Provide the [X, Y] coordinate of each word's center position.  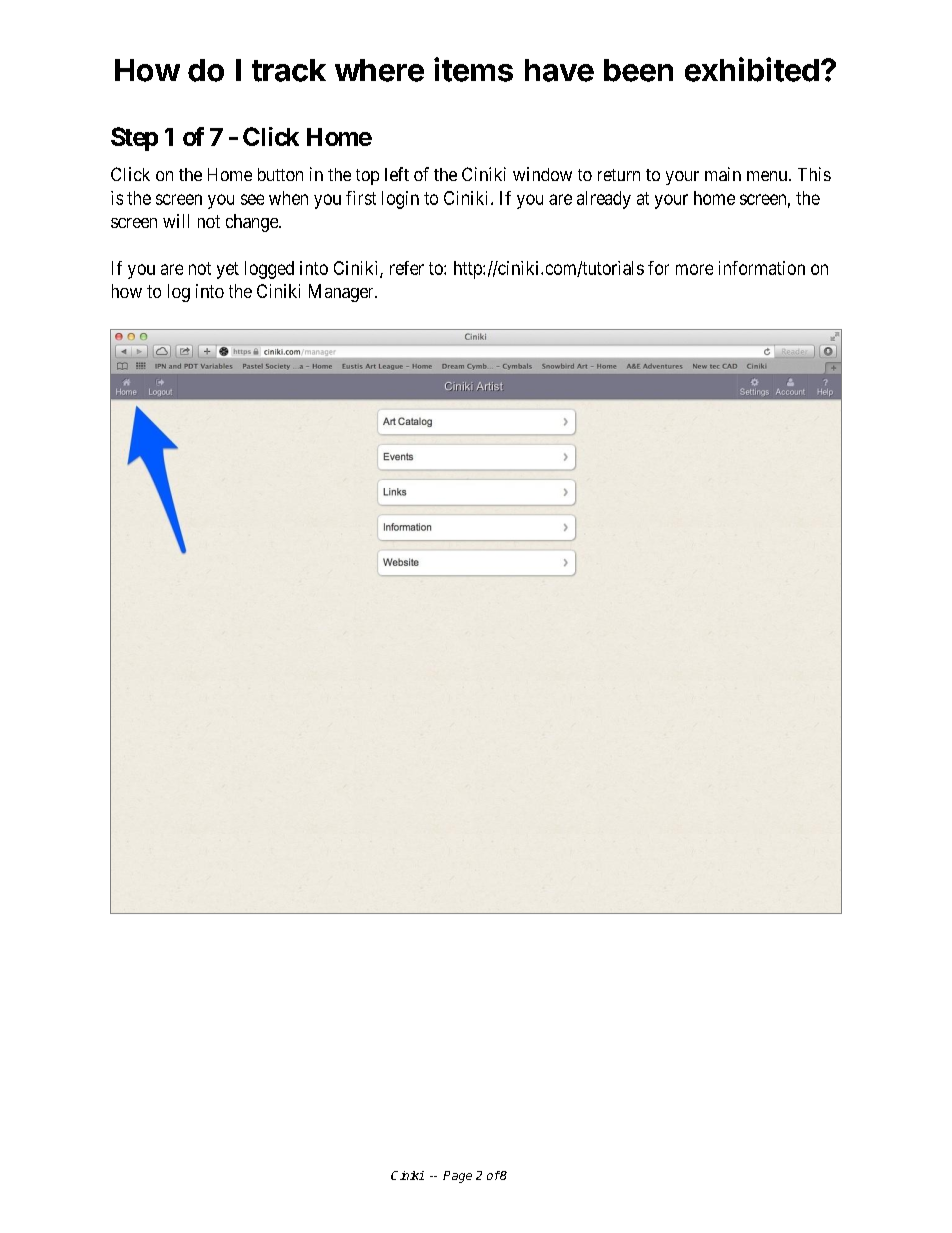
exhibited [752, 69]
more [694, 269]
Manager [342, 293]
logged [269, 270]
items [473, 69]
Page [457, 1177]
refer [407, 268]
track [289, 70]
